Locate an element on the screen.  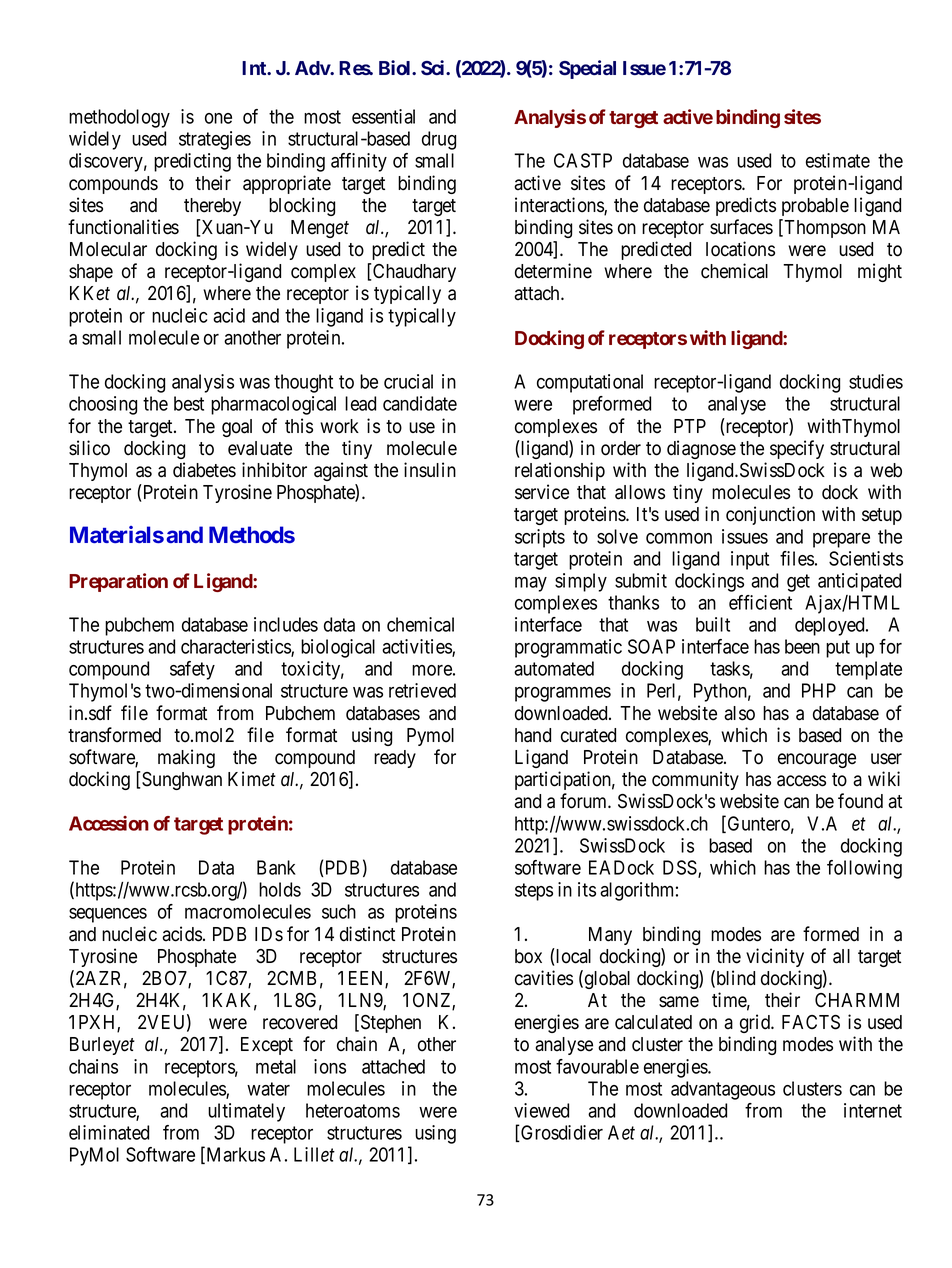
best is located at coordinates (189, 403).
